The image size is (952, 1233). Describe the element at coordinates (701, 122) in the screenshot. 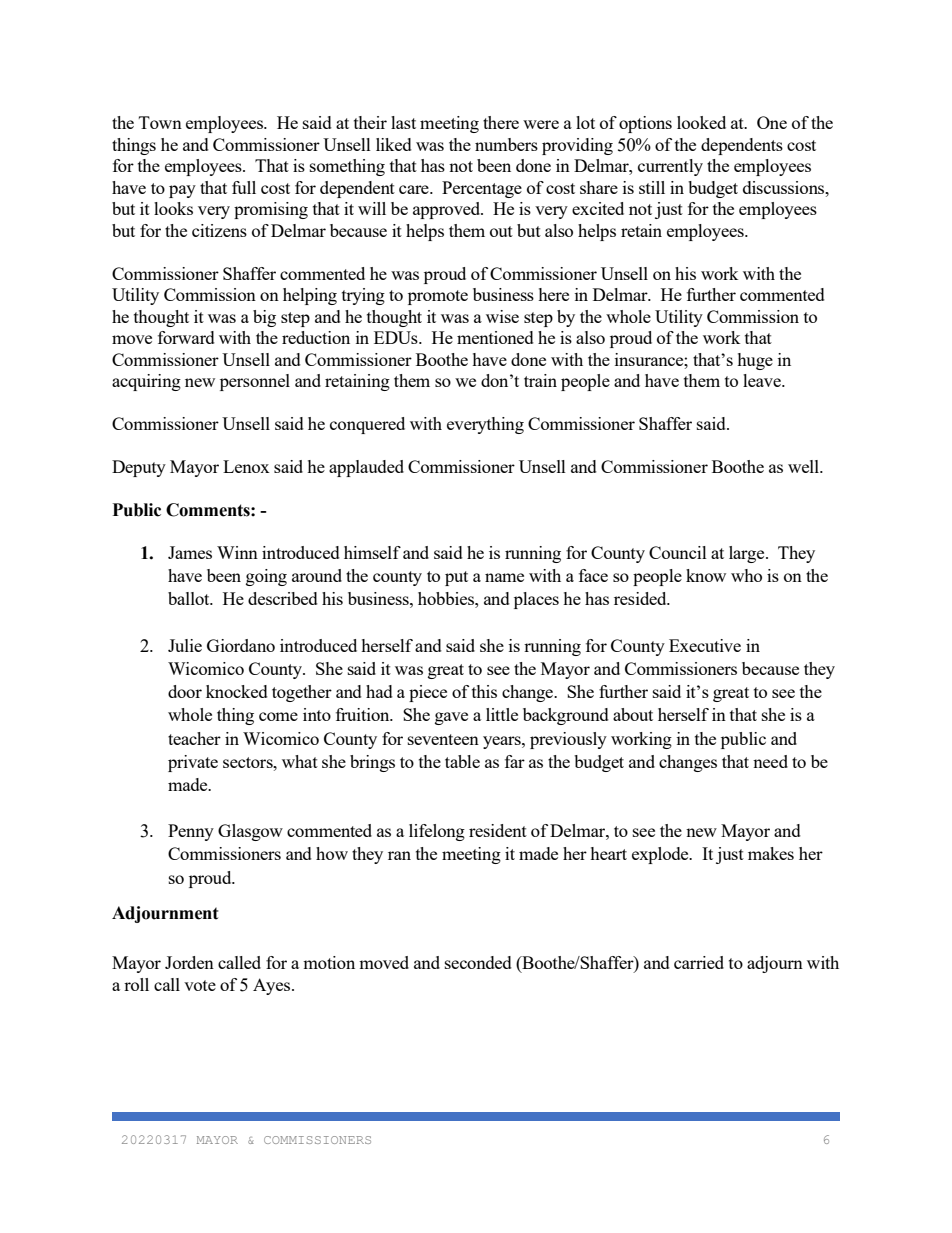

I see `looked` at that location.
